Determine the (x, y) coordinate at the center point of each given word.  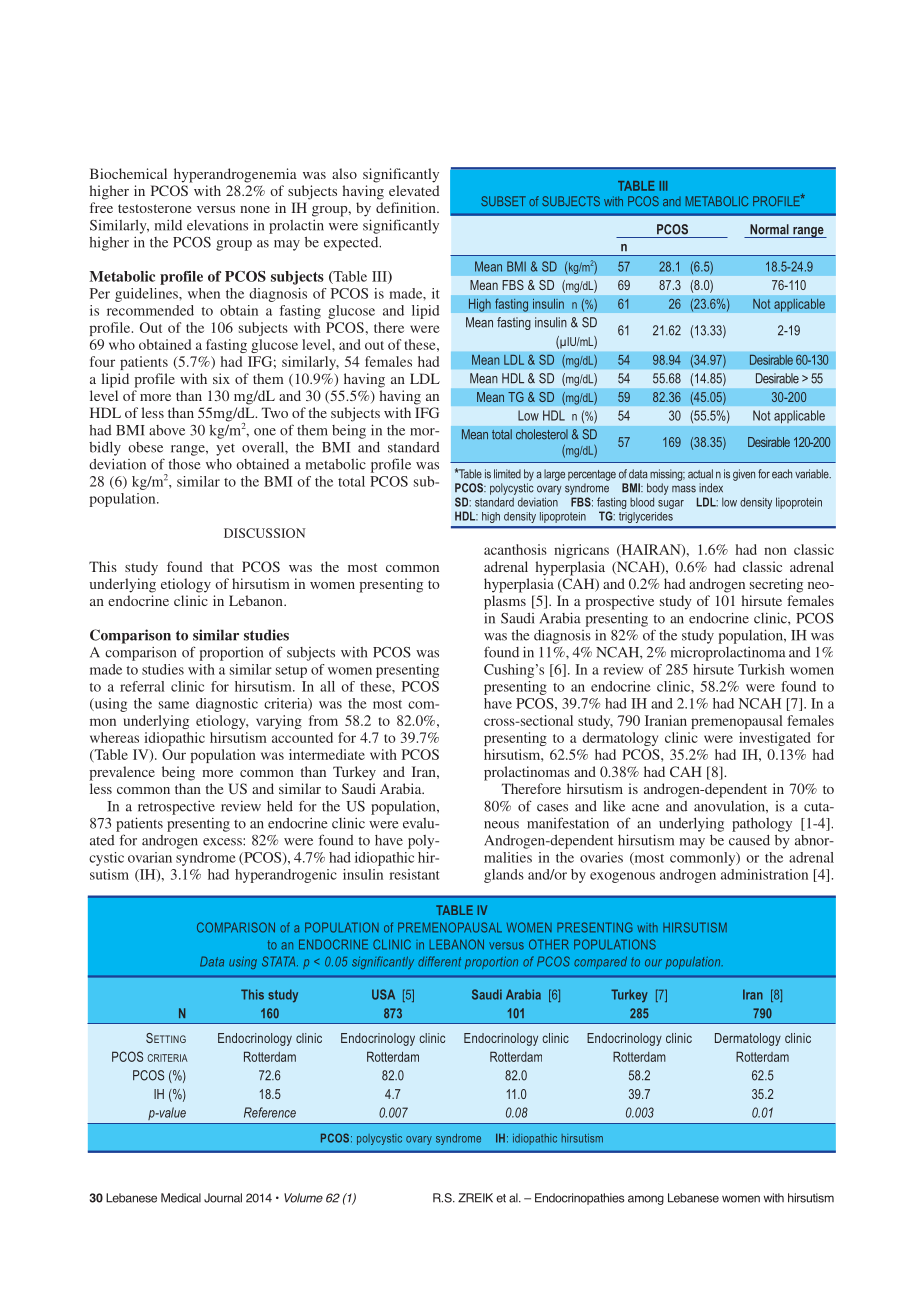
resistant (414, 874)
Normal (769, 229)
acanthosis (515, 549)
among (646, 1200)
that (222, 566)
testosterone (154, 208)
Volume (303, 1198)
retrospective (176, 808)
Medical (181, 1198)
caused (749, 840)
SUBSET (503, 201)
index (711, 488)
